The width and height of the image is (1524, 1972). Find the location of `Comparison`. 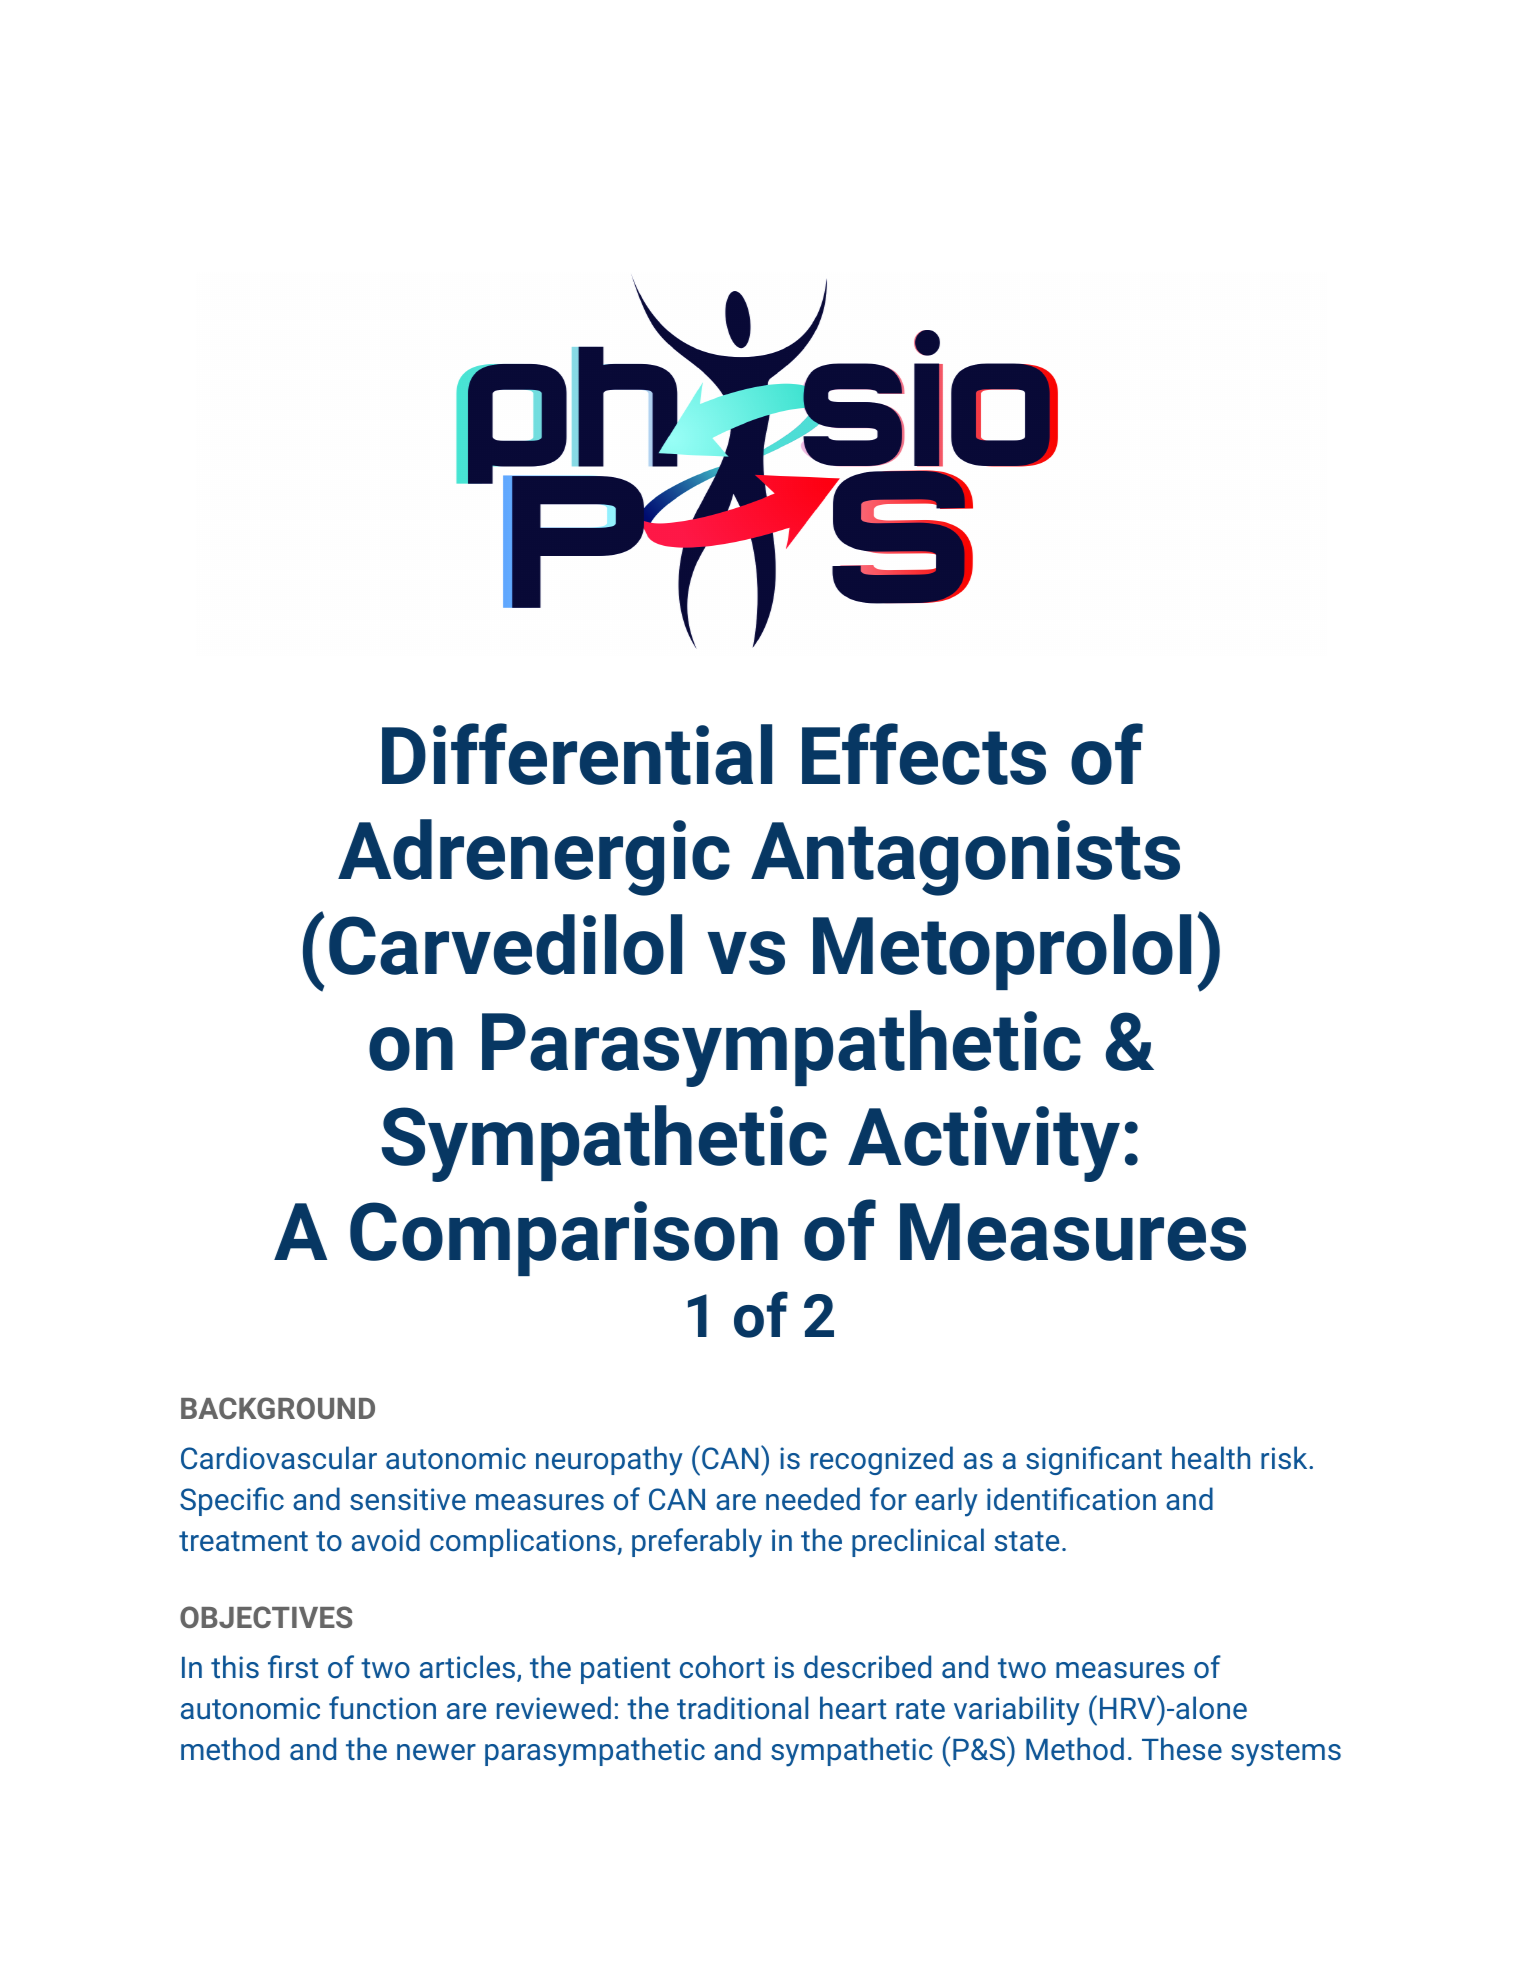

Comparison is located at coordinates (564, 1238).
